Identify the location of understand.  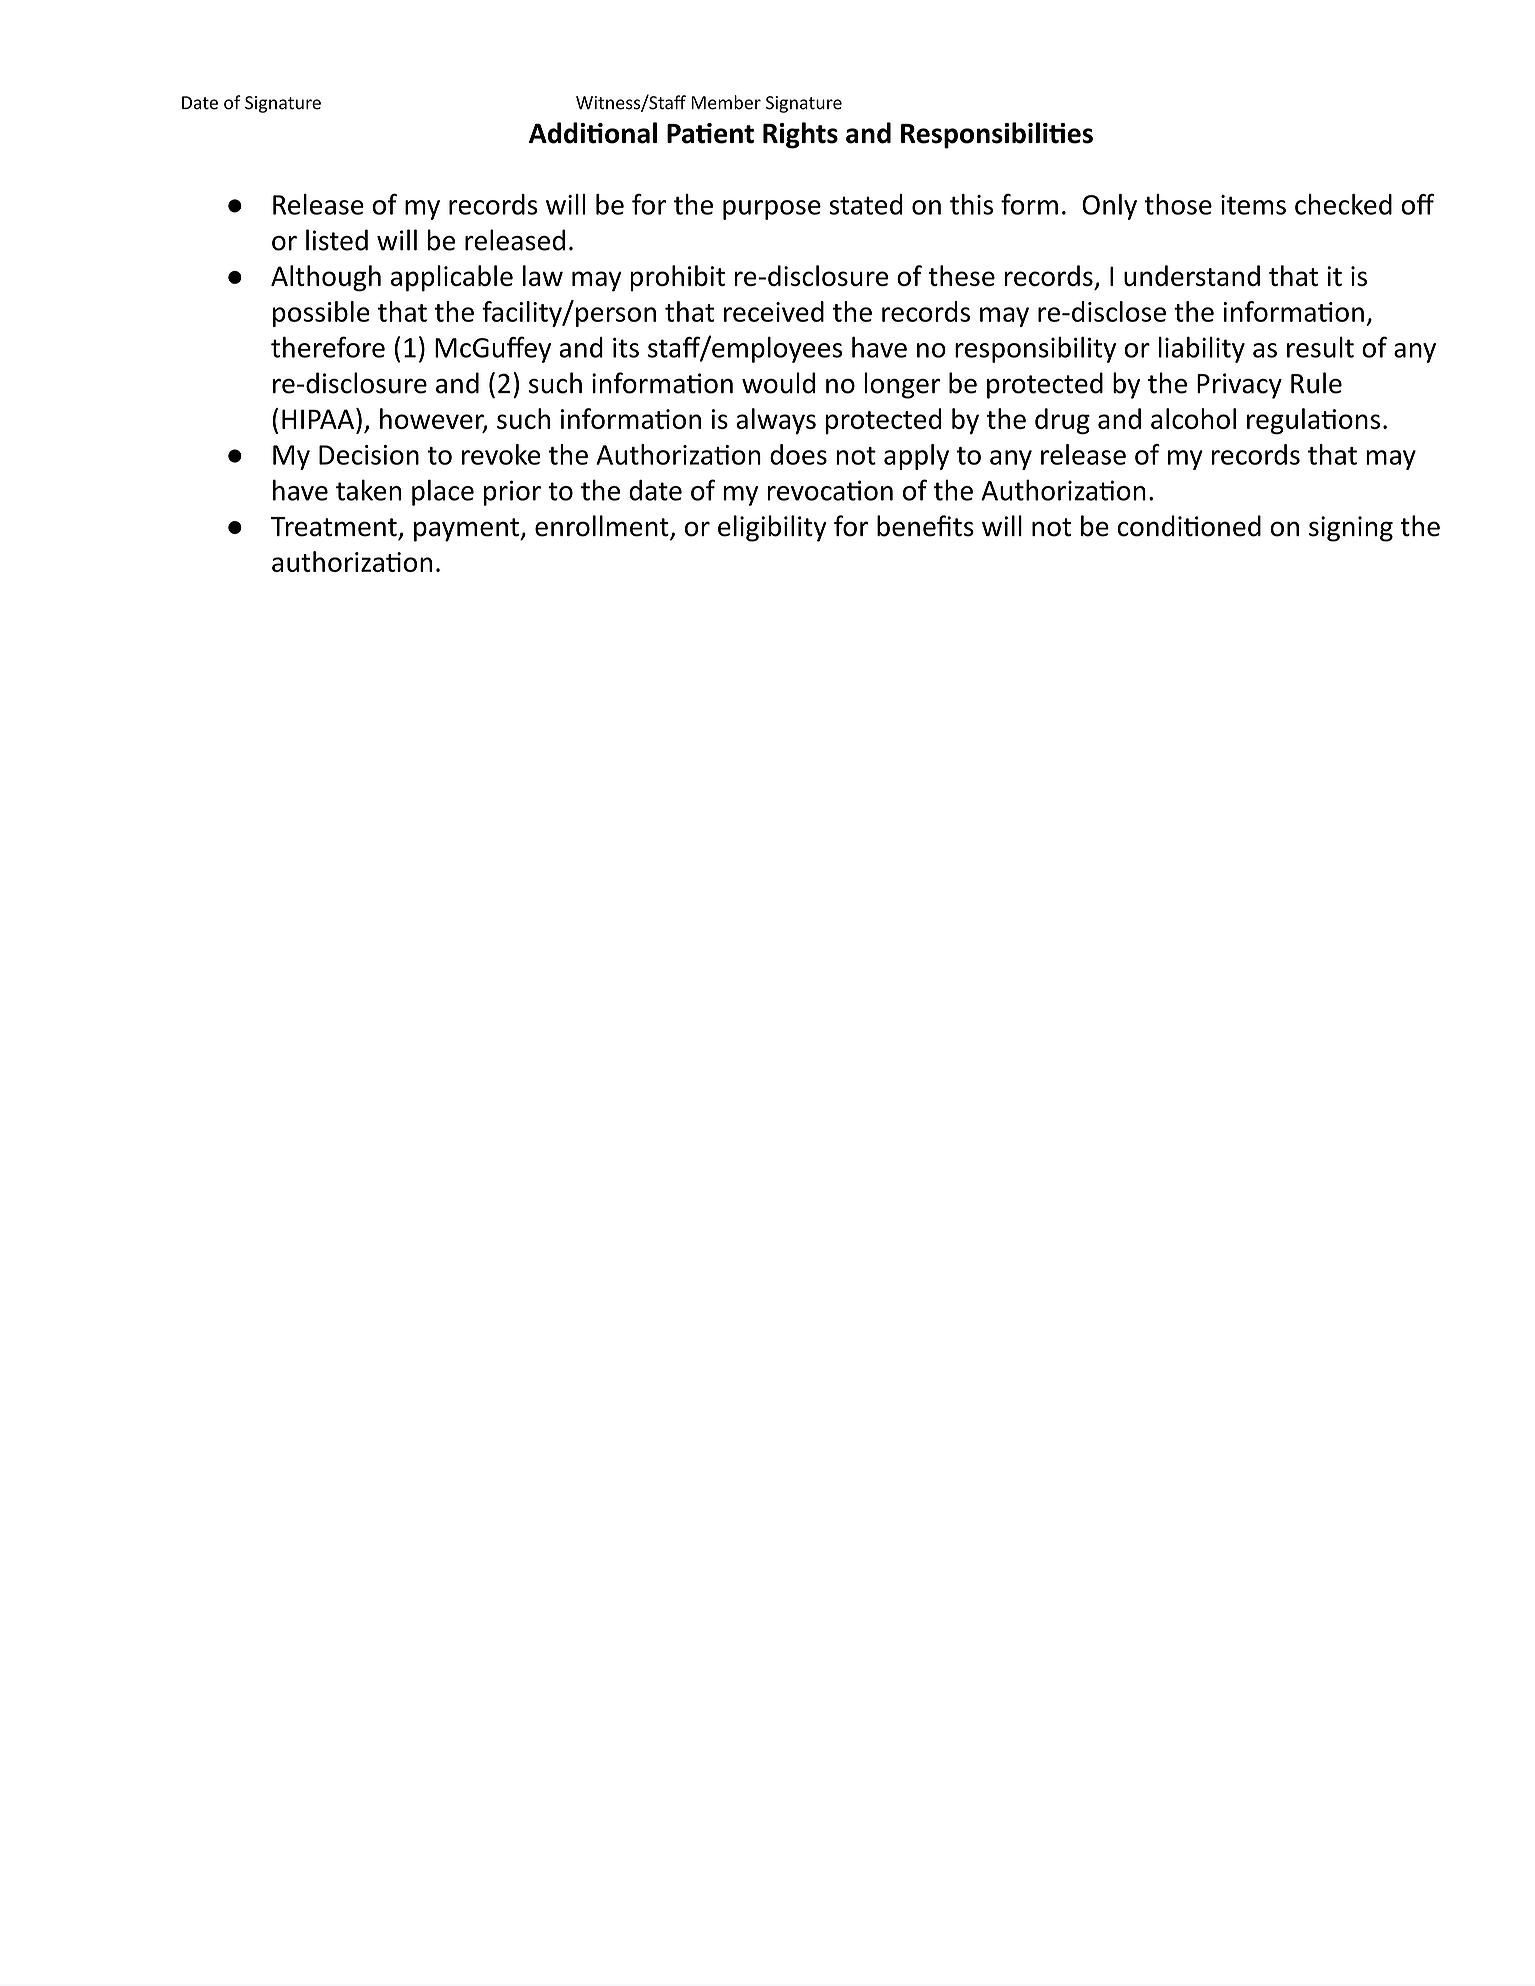
(1192, 275).
